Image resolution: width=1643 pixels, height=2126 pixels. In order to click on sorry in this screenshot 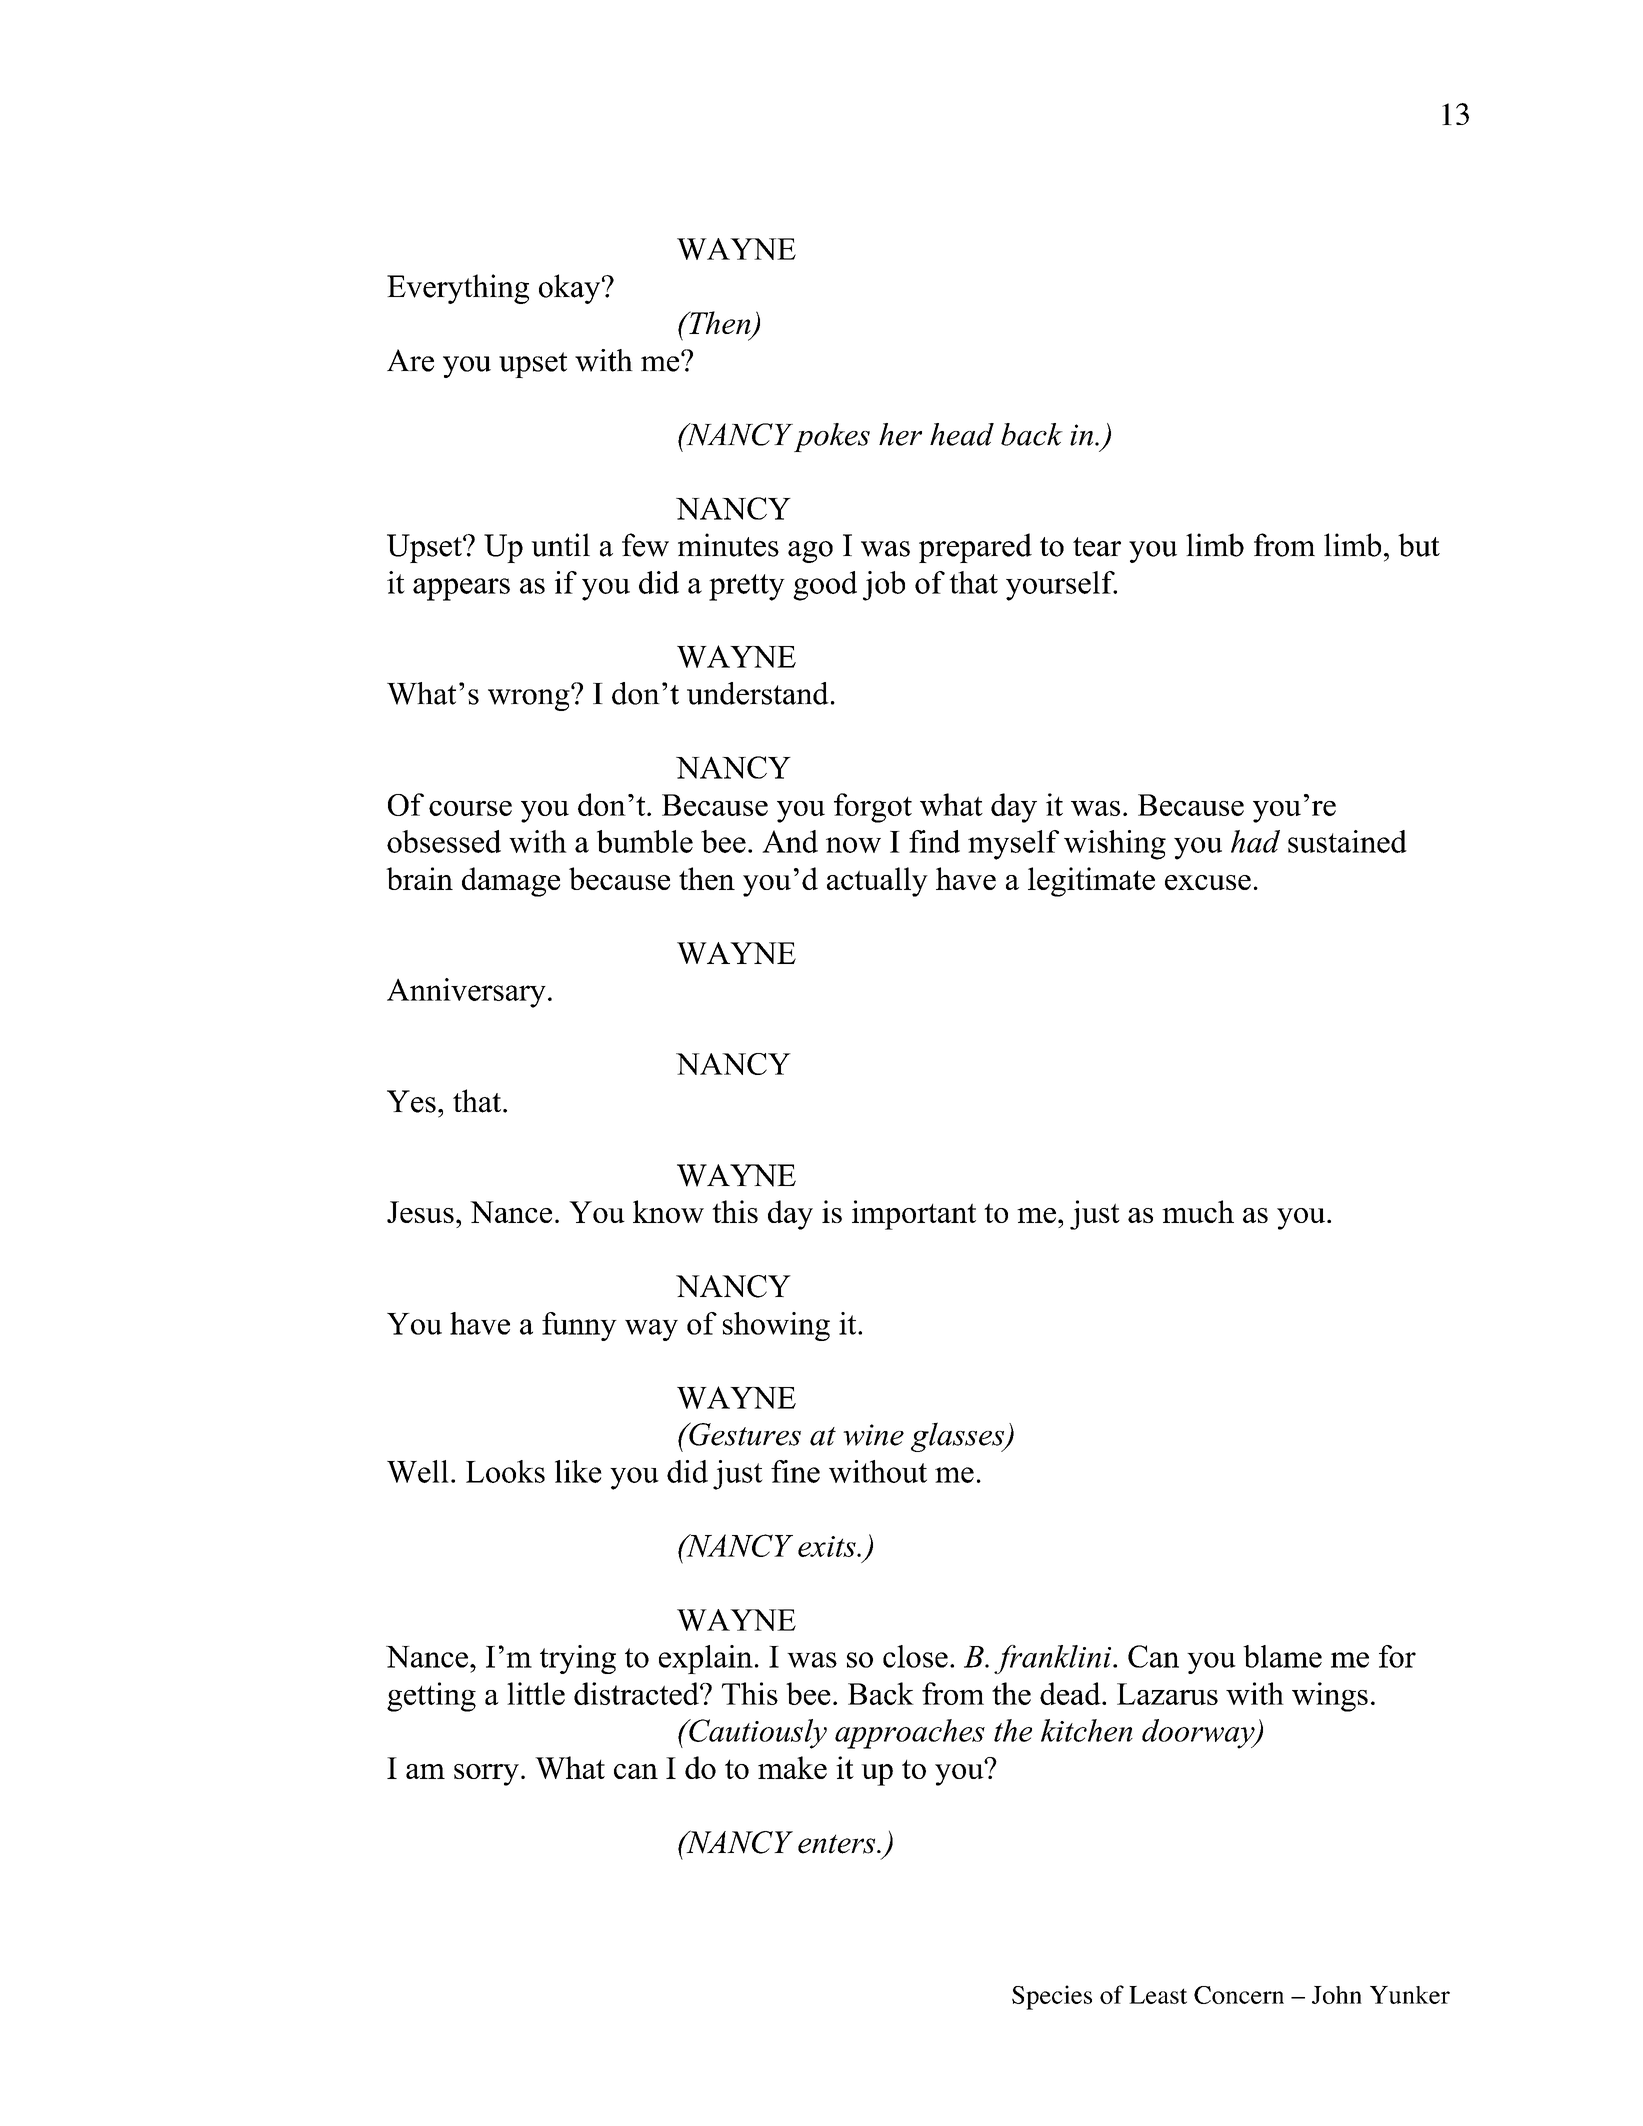, I will do `click(486, 1775)`.
